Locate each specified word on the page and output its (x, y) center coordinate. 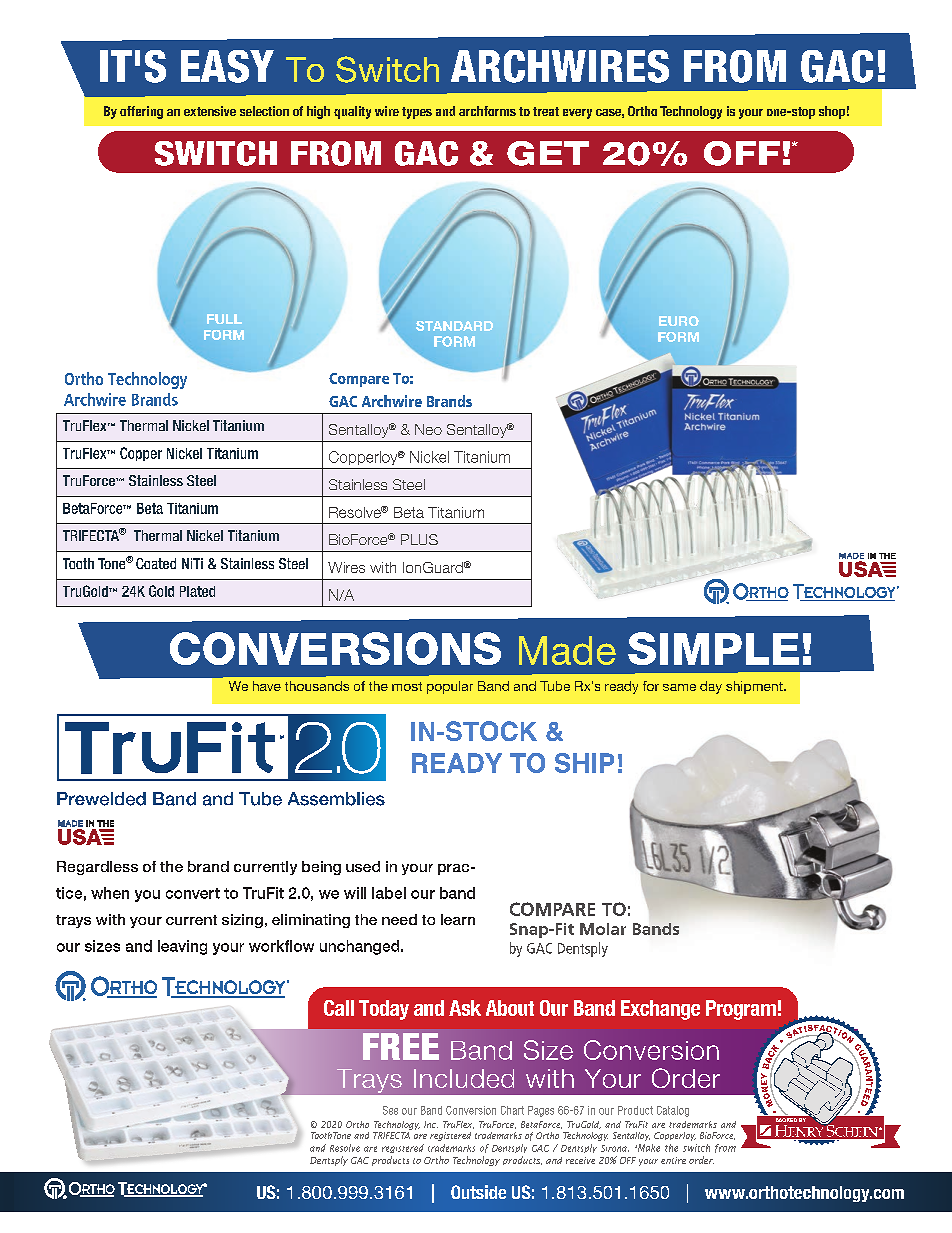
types (417, 113)
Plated (197, 591)
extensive (210, 111)
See (390, 1110)
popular (450, 687)
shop (832, 112)
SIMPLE (713, 648)
